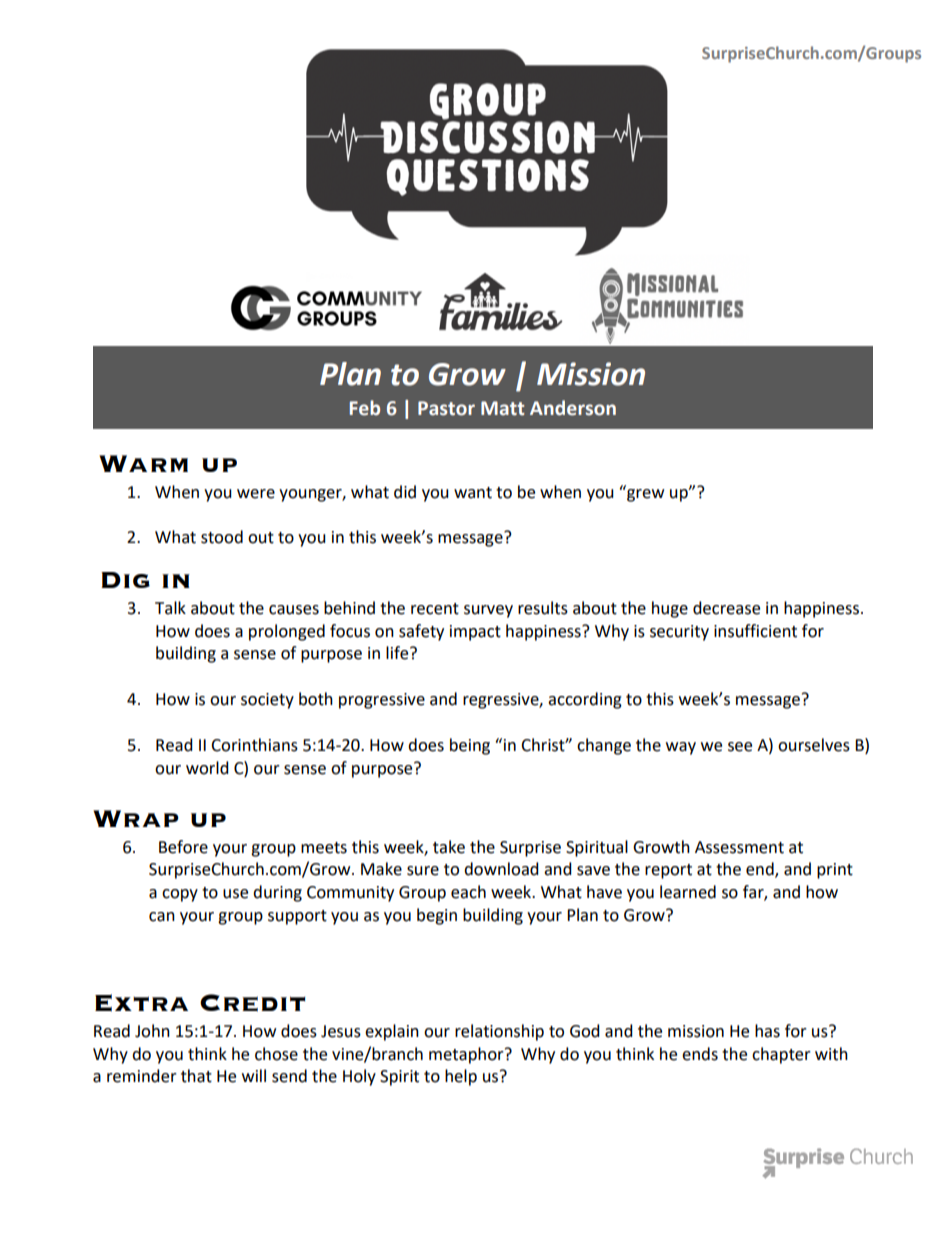  Describe the element at coordinates (170, 608) in the page. I see `Talk` at that location.
